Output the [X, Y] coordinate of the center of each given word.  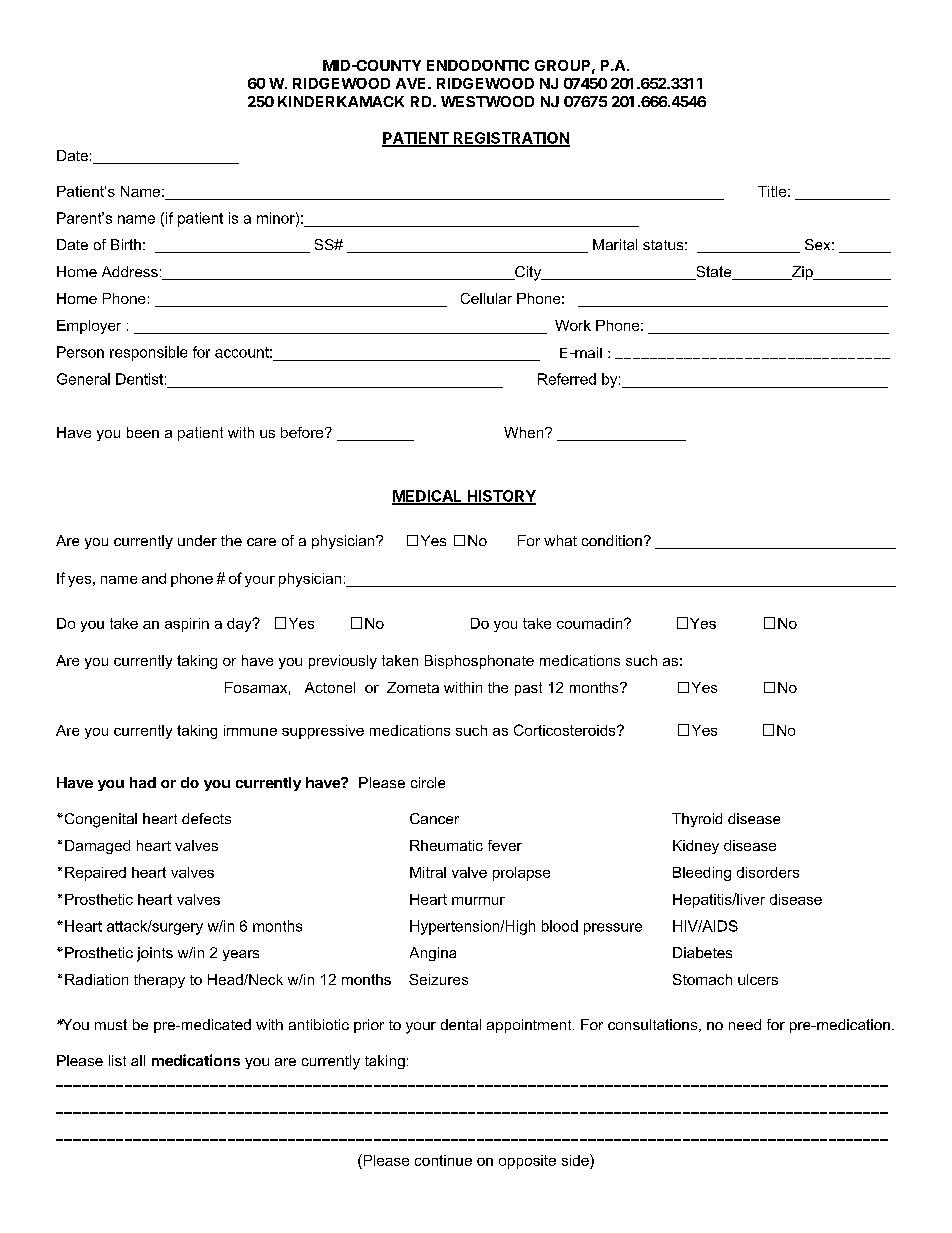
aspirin [187, 625]
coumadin [591, 623]
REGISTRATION [510, 139]
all [138, 1060]
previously [343, 662]
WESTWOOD [487, 101]
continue [443, 1160]
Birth [126, 244]
